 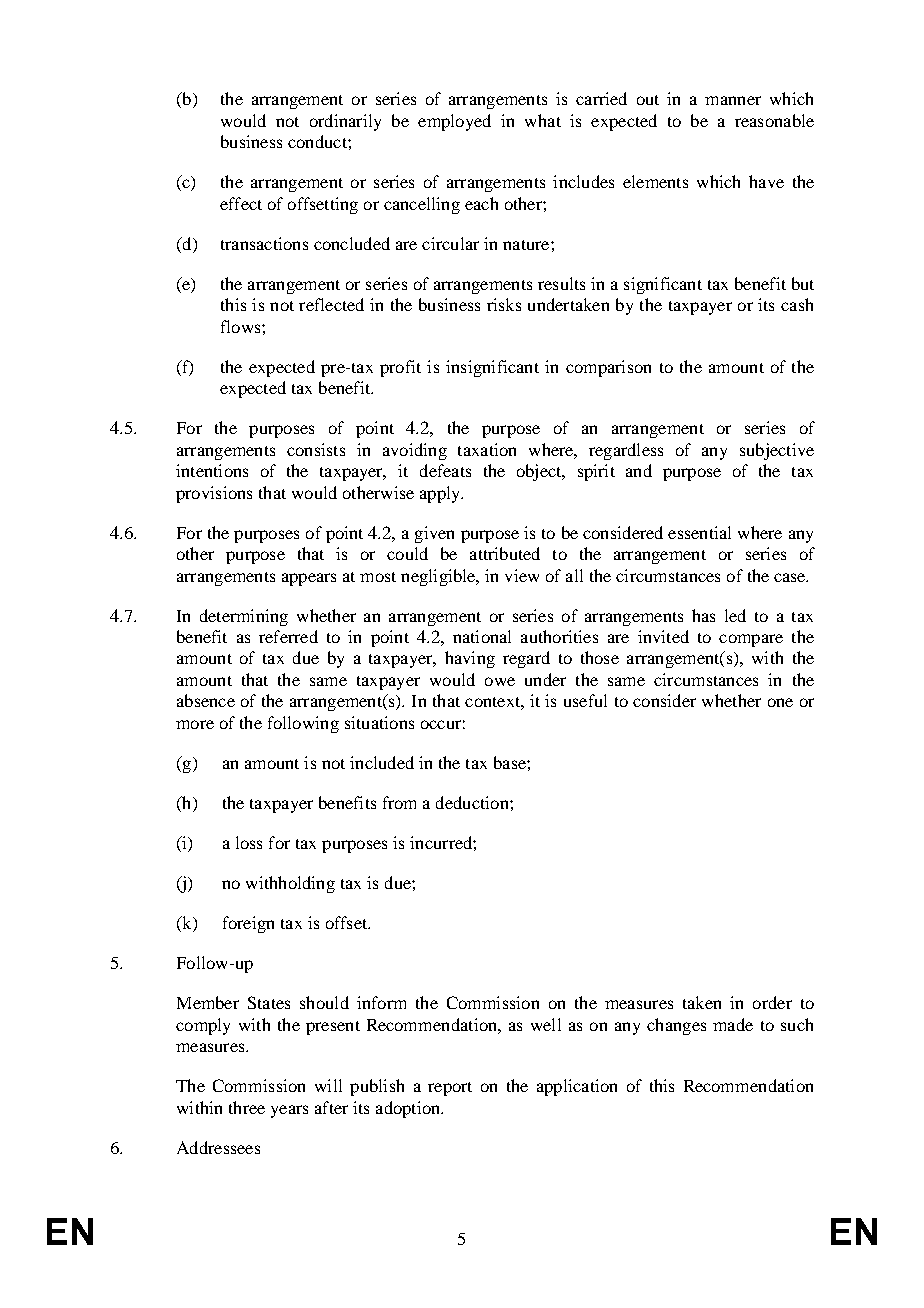 What do you see at coordinates (454, 122) in the screenshot?
I see `employed` at bounding box center [454, 122].
